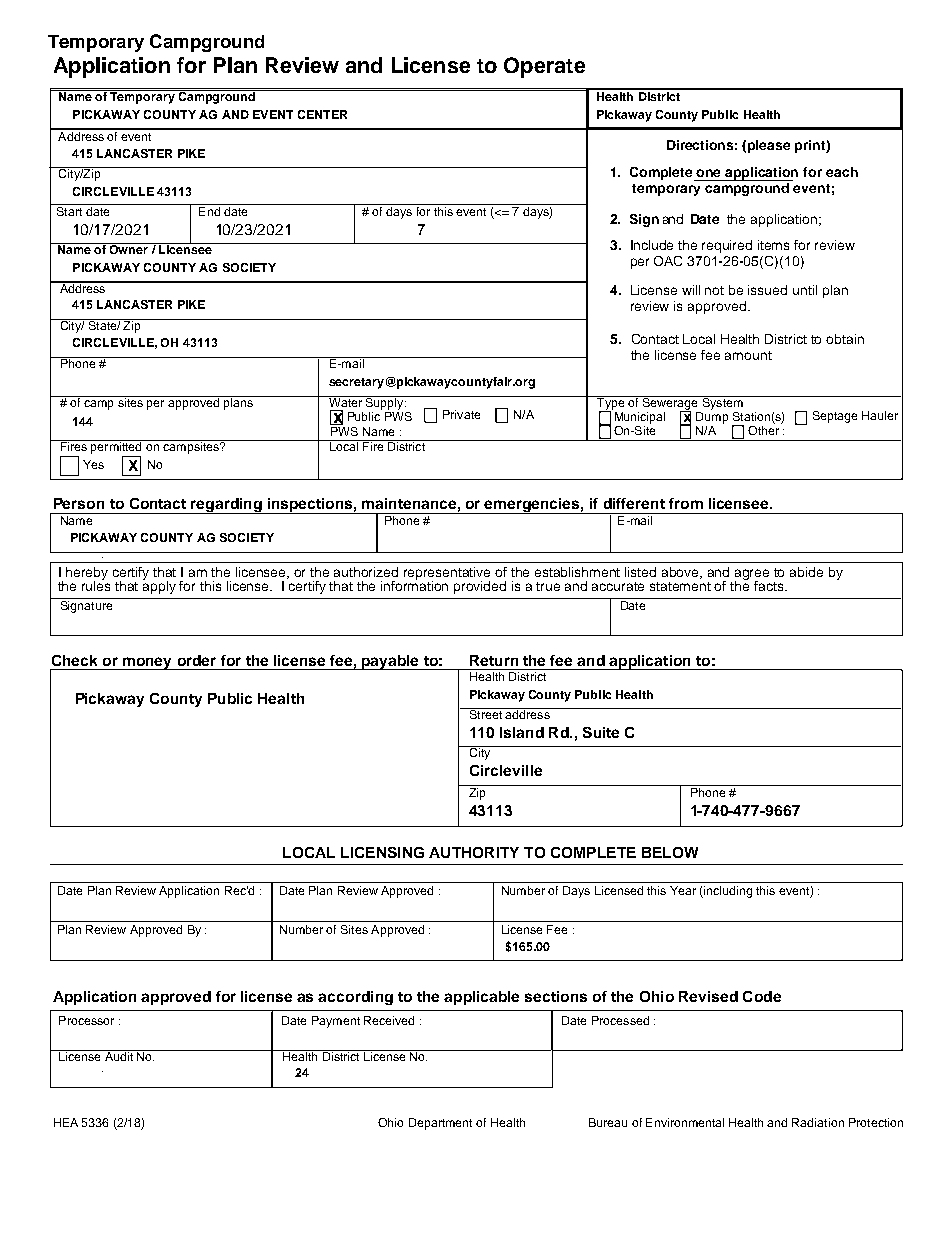  I want to click on CENTER, so click(322, 114).
